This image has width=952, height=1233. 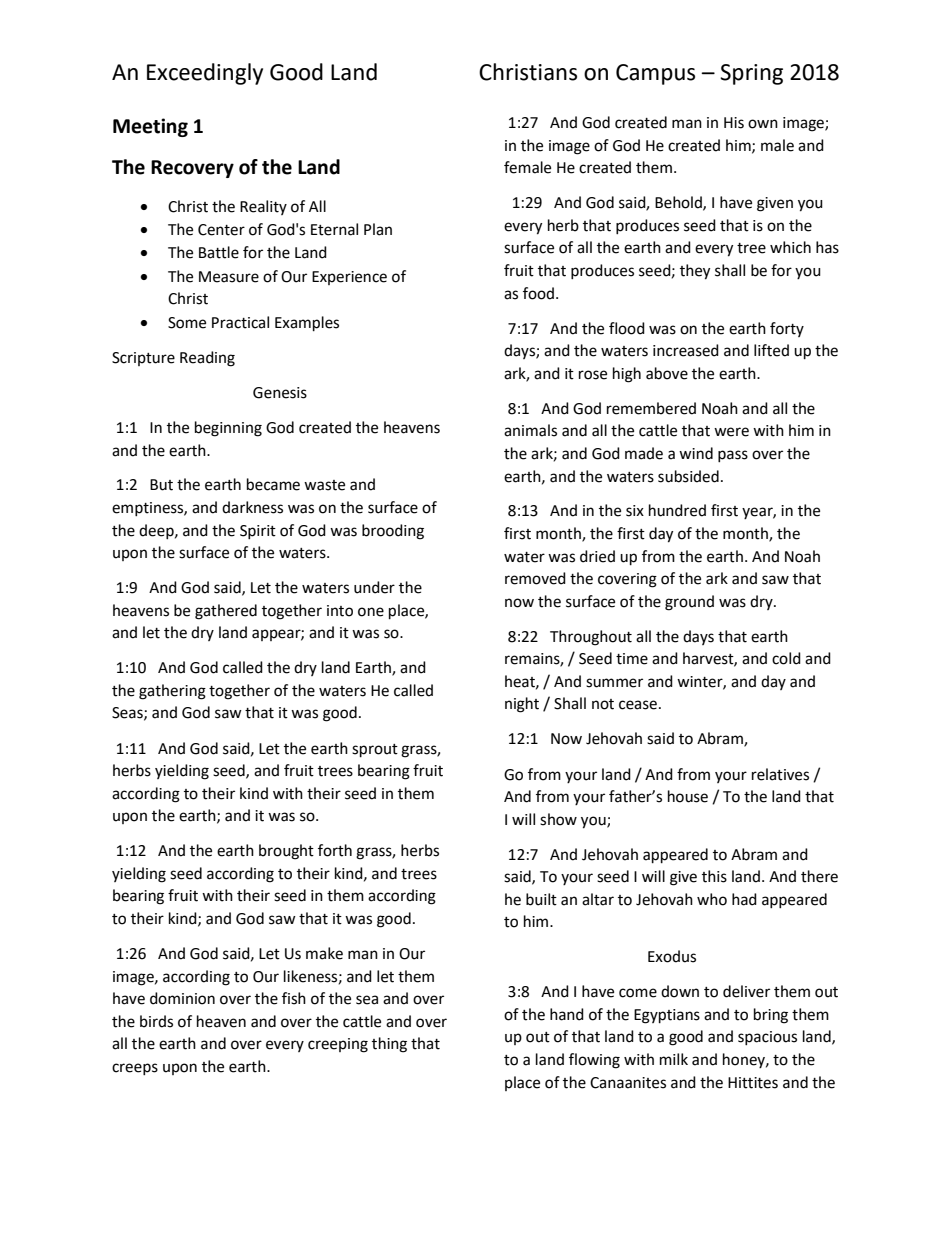 I want to click on darkness, so click(x=252, y=507).
